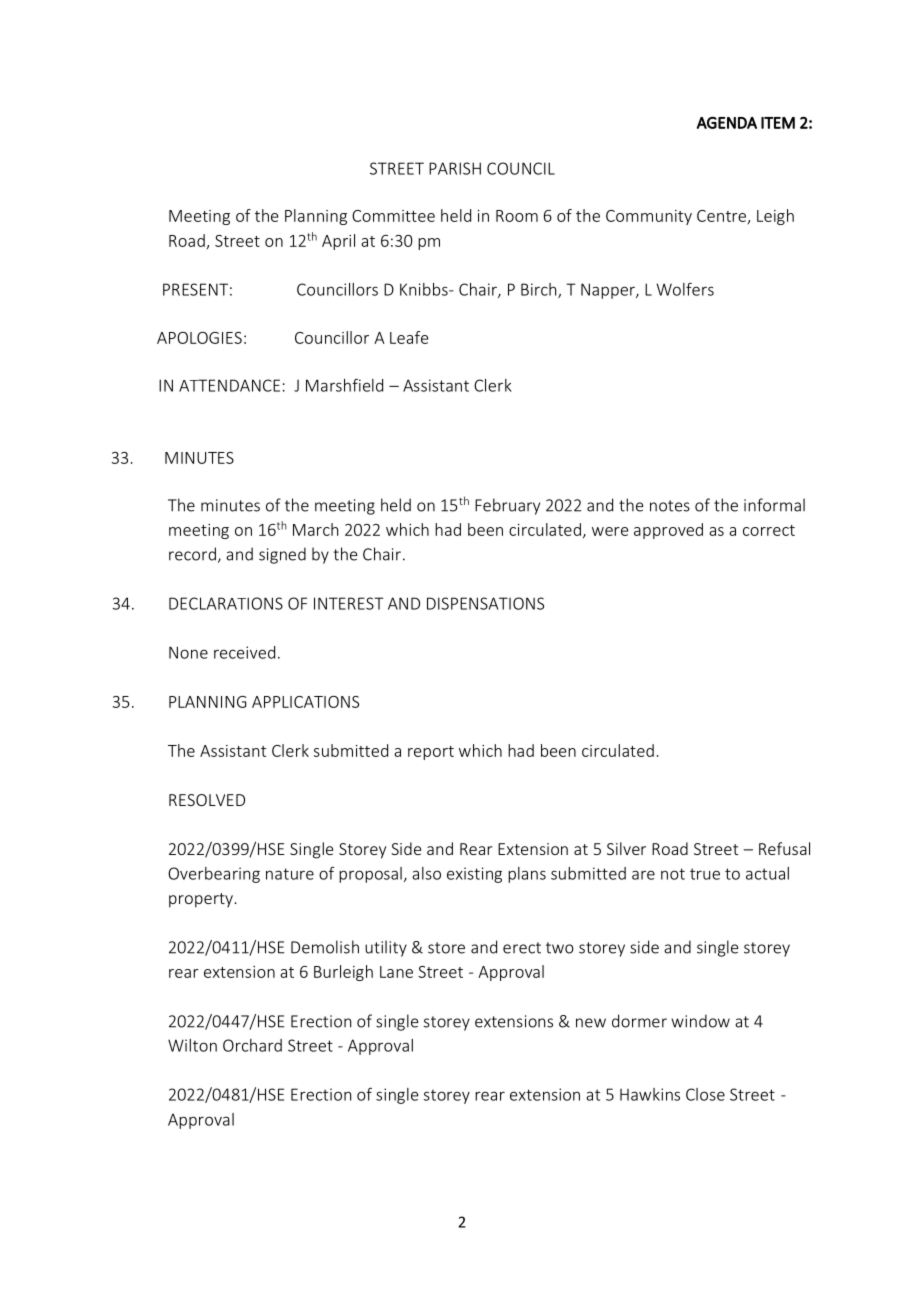 This page has width=924, height=1308. I want to click on notes, so click(670, 506).
